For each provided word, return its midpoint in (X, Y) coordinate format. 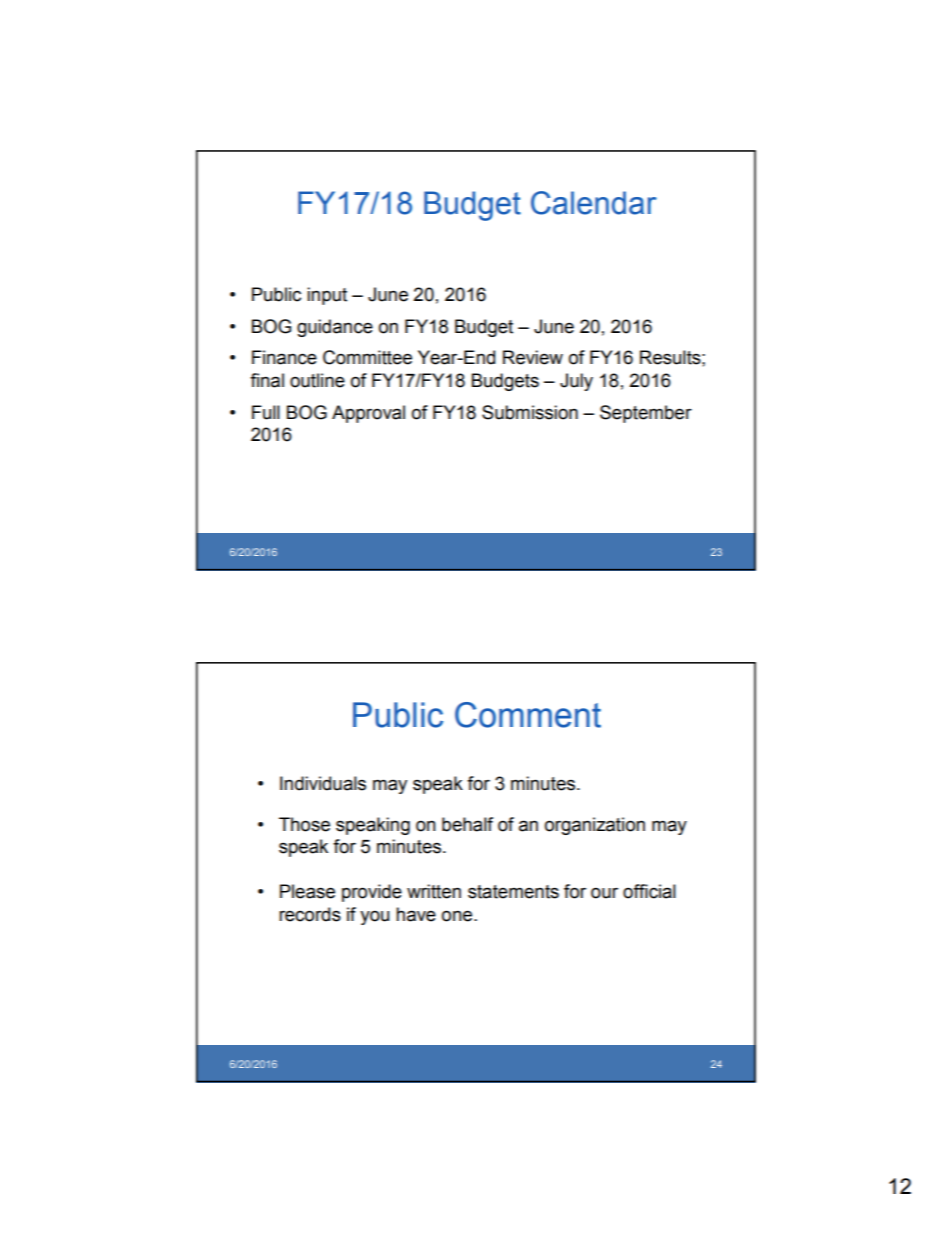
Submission (530, 412)
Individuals (323, 783)
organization (595, 826)
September (646, 414)
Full (266, 412)
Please (307, 891)
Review (533, 357)
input (327, 296)
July (576, 382)
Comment (528, 715)
